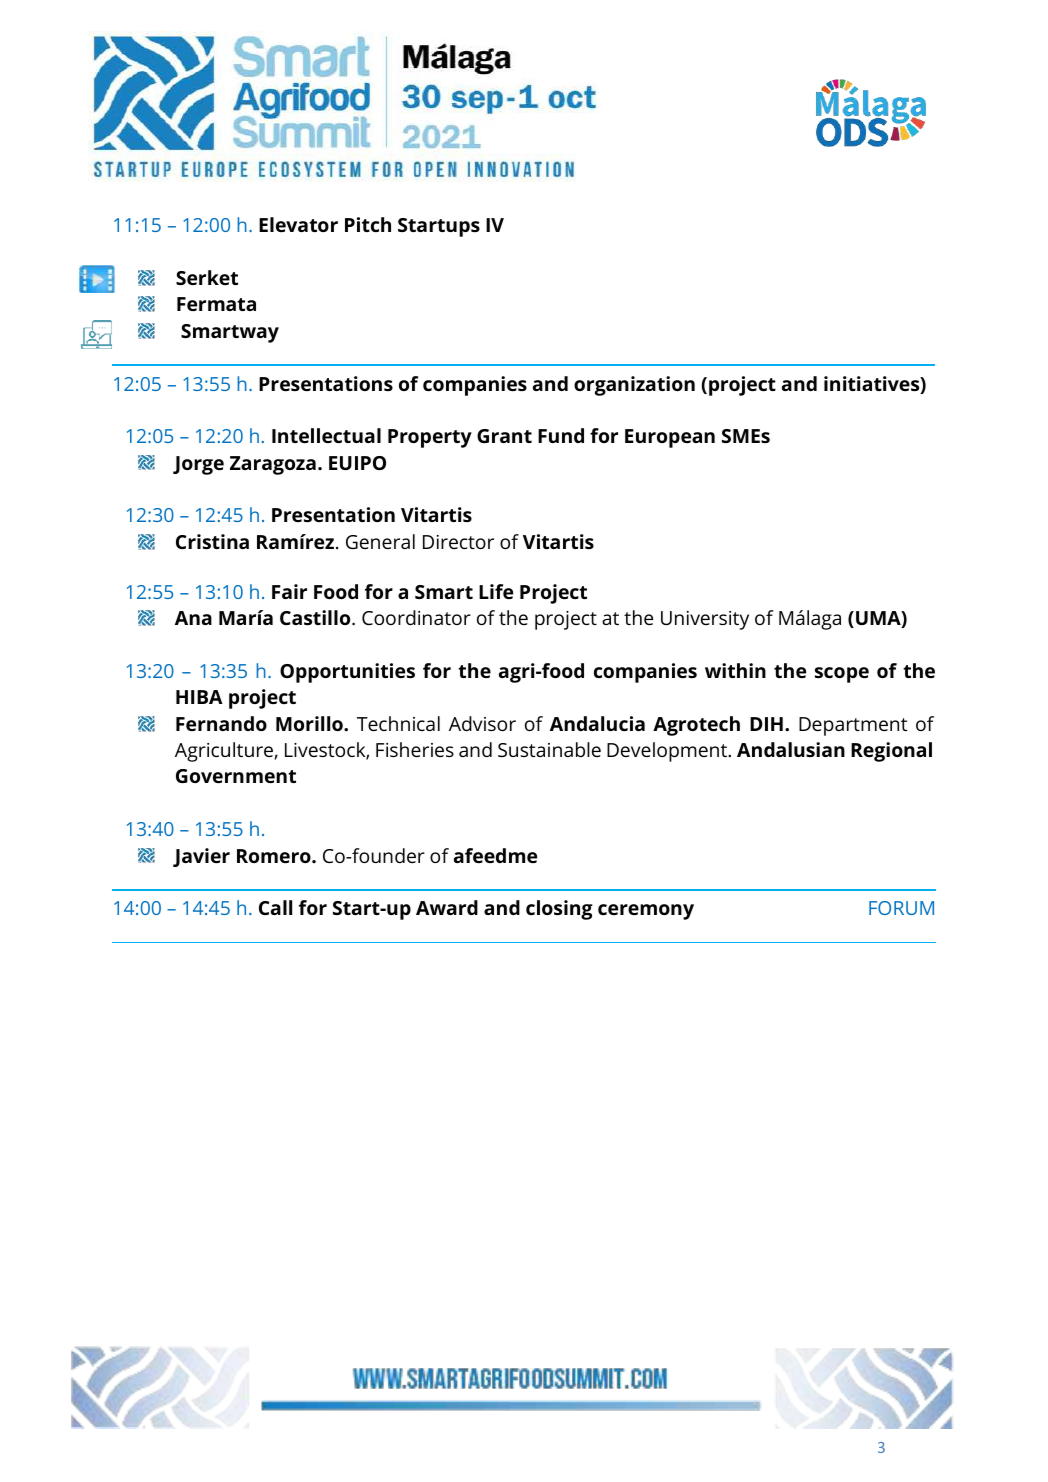 This document has width=1048, height=1482. What do you see at coordinates (853, 726) in the document?
I see `Department` at bounding box center [853, 726].
